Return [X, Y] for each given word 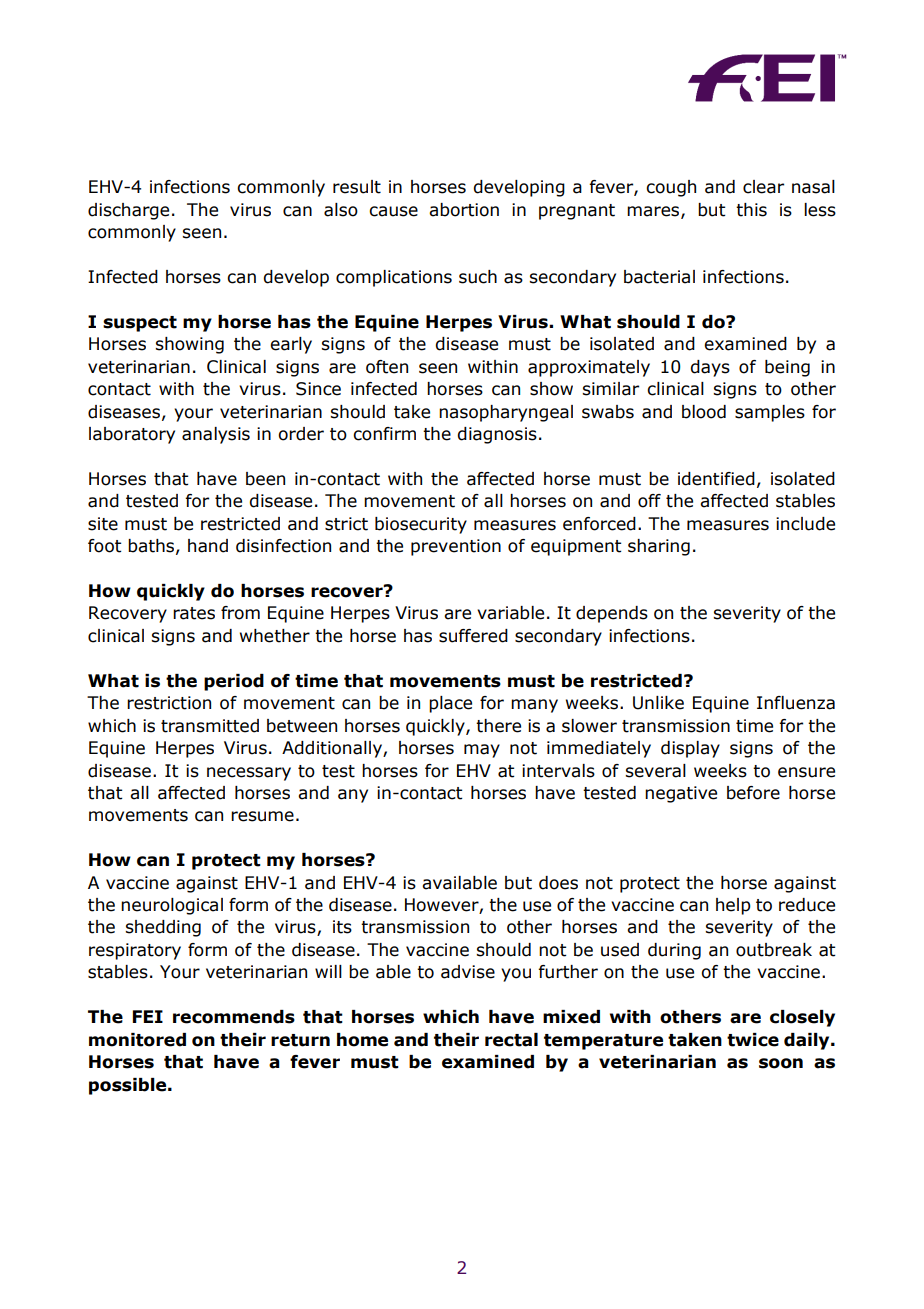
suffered [473, 636]
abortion [464, 210]
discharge [128, 211]
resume [262, 816]
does [558, 883]
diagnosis [497, 435]
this [751, 210]
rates [194, 613]
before [753, 793]
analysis [216, 435]
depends [612, 614]
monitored [137, 1040]
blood [704, 412]
